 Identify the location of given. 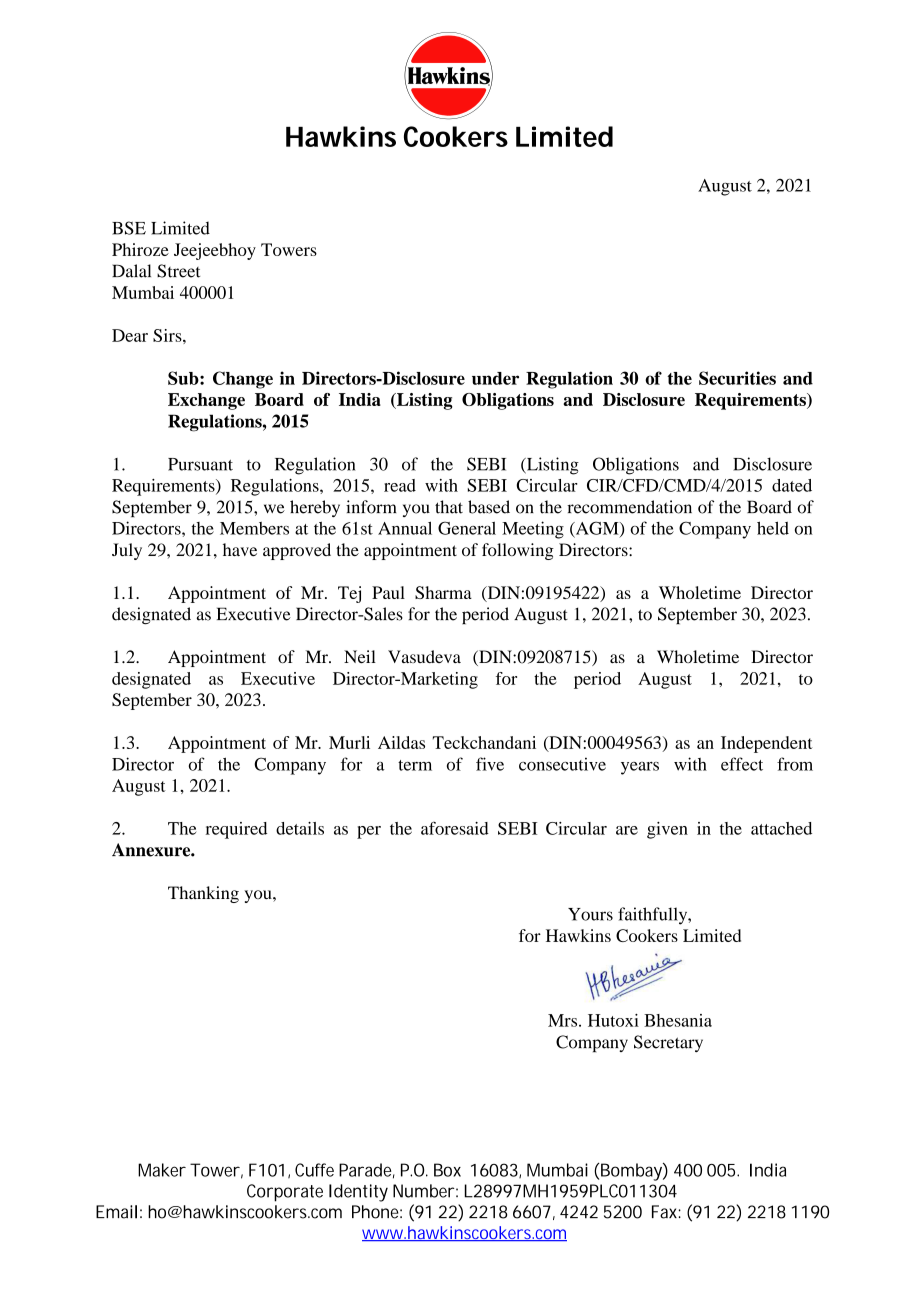
(667, 830).
